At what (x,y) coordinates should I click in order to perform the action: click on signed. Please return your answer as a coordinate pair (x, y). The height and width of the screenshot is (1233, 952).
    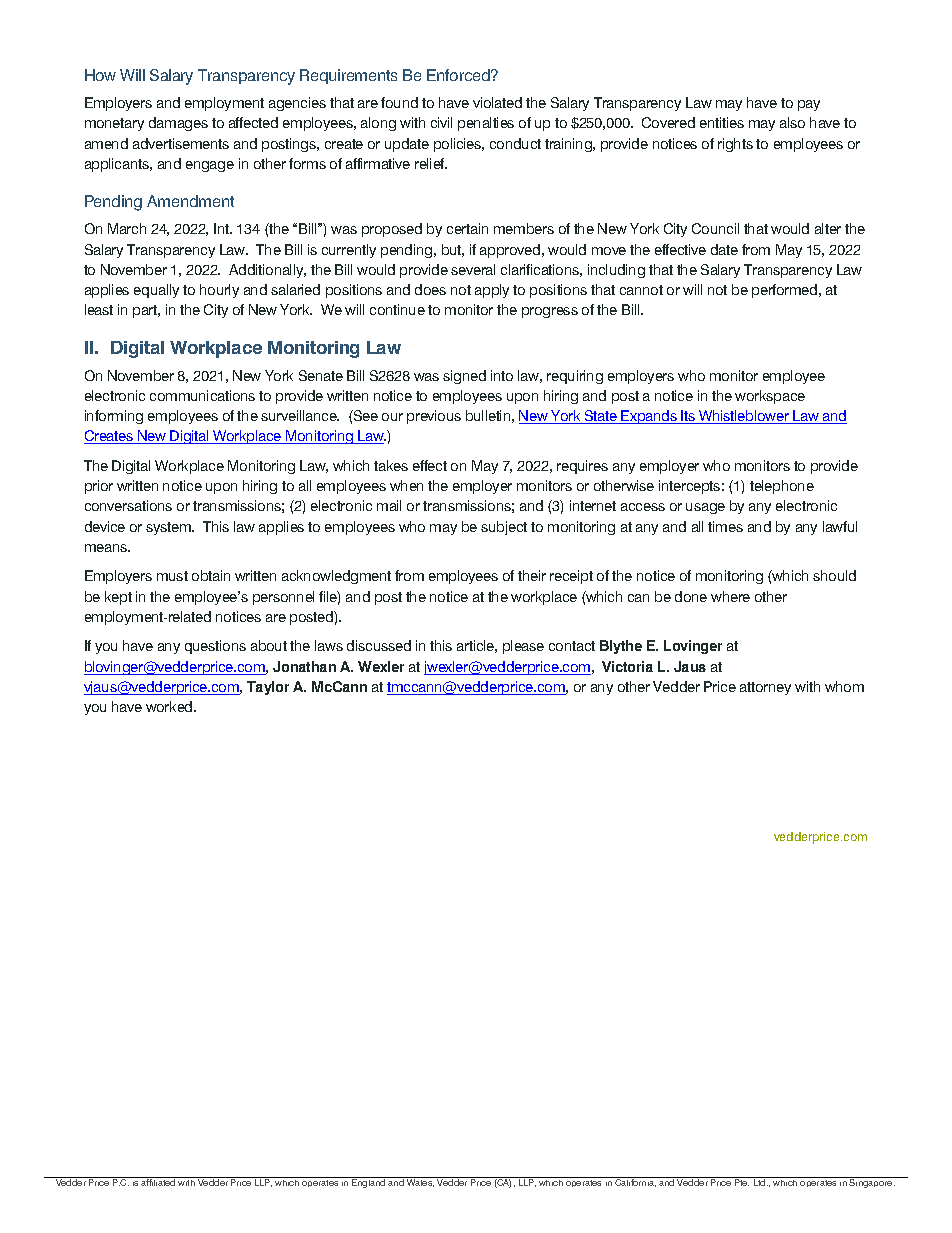
    Looking at the image, I should click on (464, 377).
